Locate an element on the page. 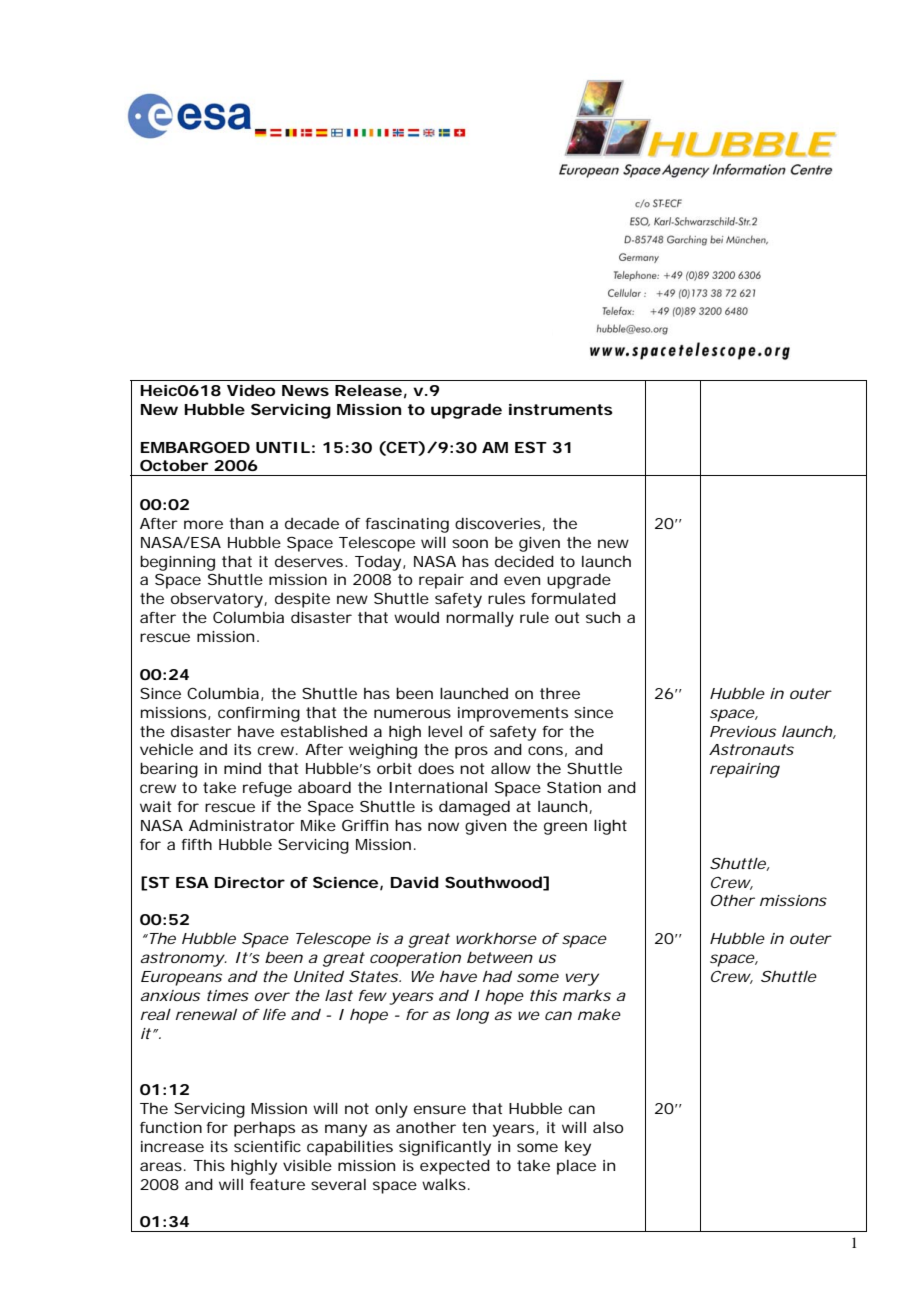  International is located at coordinates (438, 787).
